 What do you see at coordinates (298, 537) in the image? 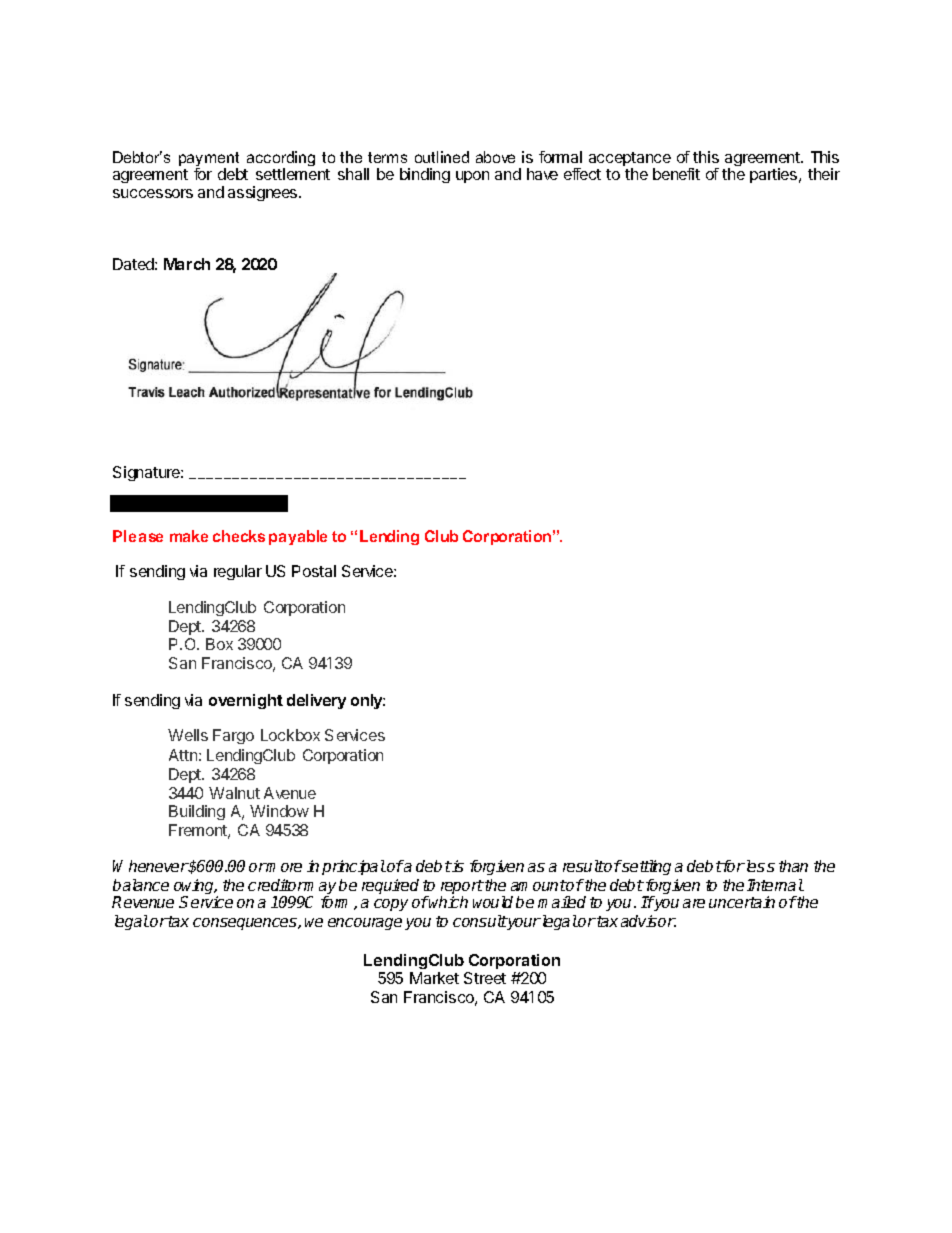
I see `payable` at bounding box center [298, 537].
